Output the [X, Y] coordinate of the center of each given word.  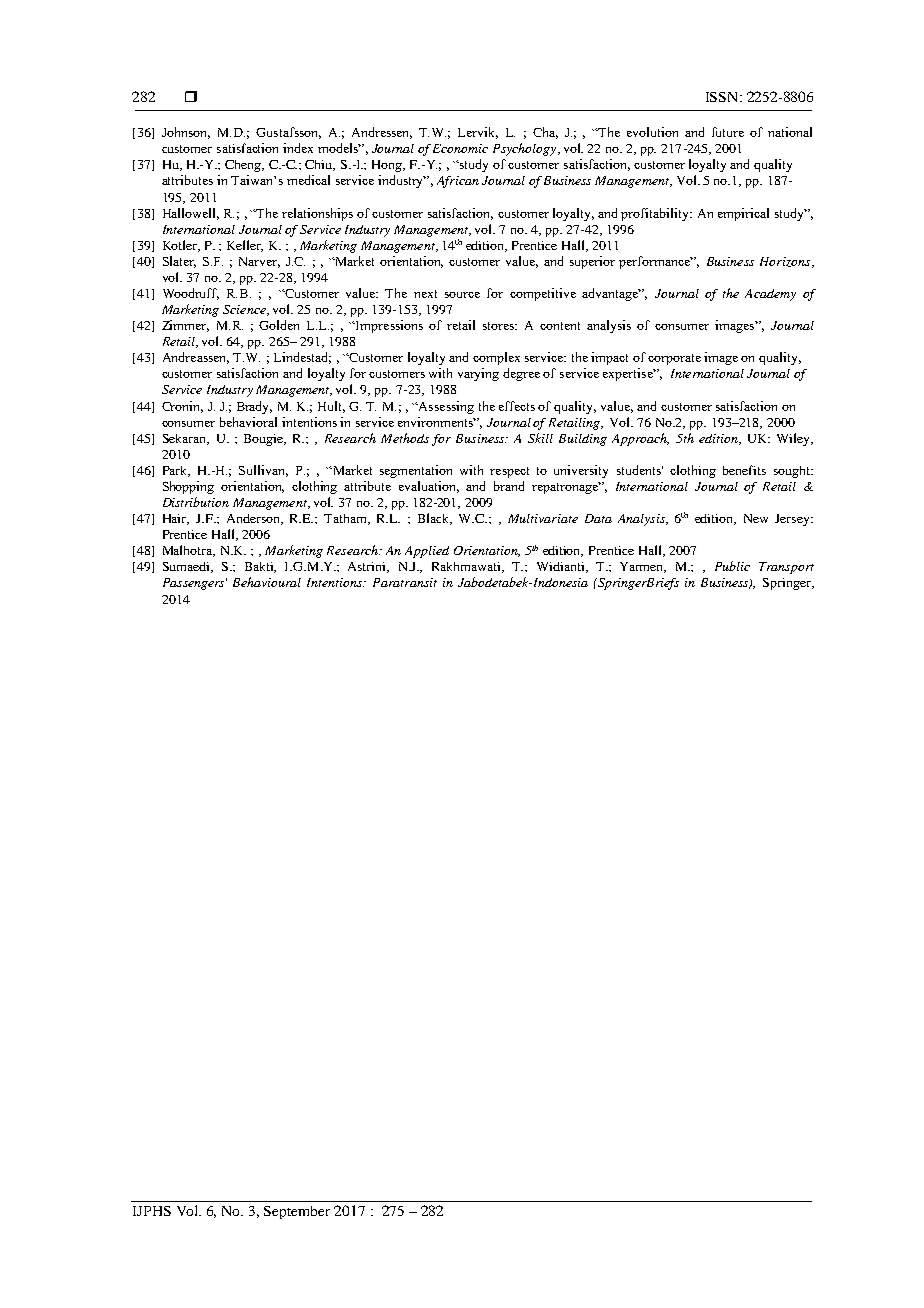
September [297, 1212]
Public [732, 566]
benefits [744, 470]
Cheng [244, 166]
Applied [427, 552]
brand [509, 486]
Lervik [478, 133]
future [728, 132]
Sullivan [263, 471]
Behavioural [267, 582]
